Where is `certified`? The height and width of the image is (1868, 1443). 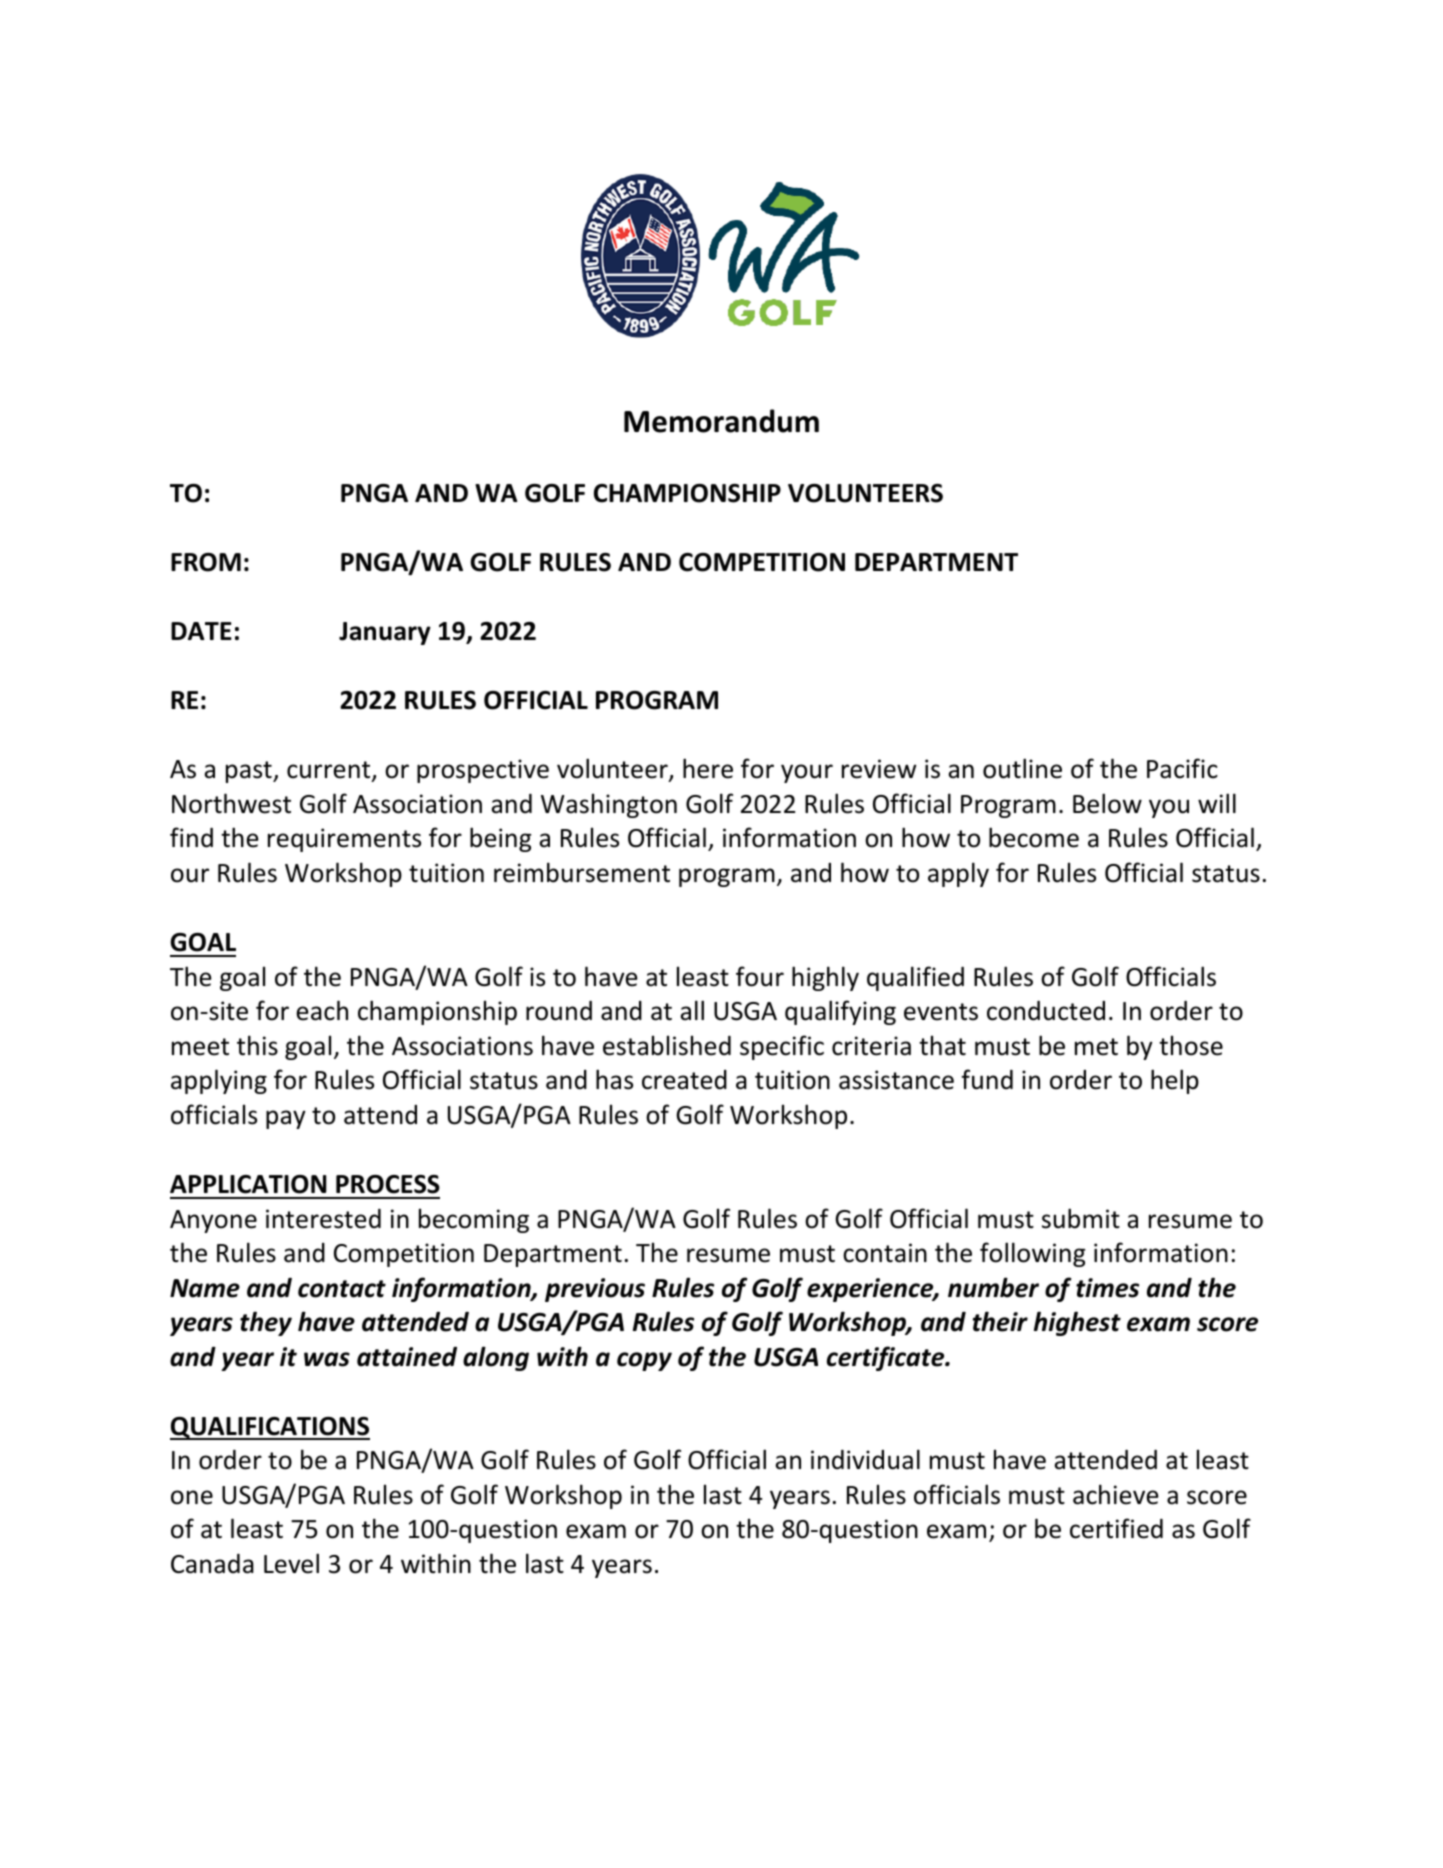 certified is located at coordinates (1116, 1528).
